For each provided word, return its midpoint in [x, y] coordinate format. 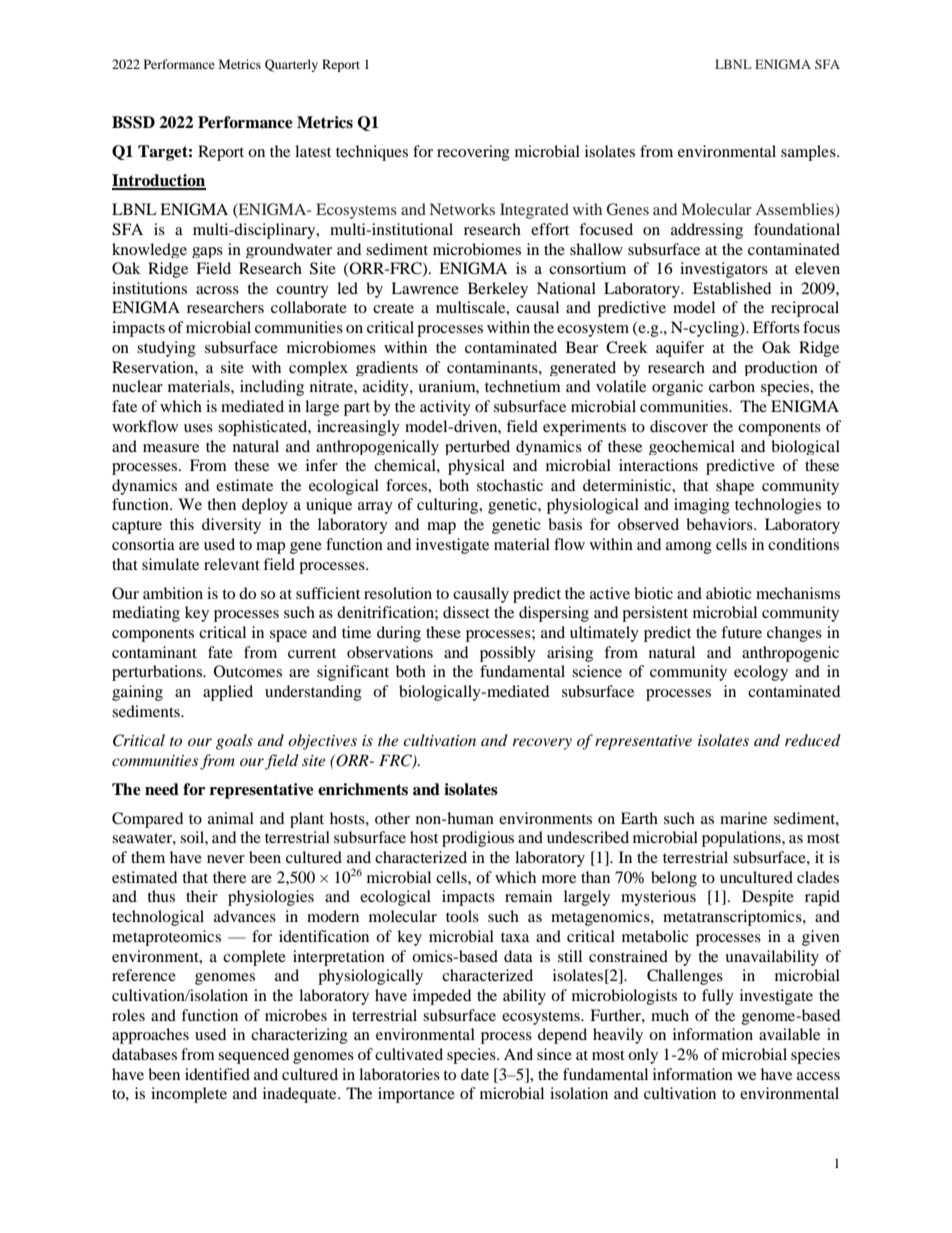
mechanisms [798, 593]
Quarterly [291, 65]
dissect [466, 612]
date [475, 1074]
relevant [232, 564]
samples [809, 153]
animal [231, 818]
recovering [473, 153]
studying [166, 349]
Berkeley [498, 290]
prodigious [478, 839]
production [781, 368]
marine [743, 818]
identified [217, 1074]
